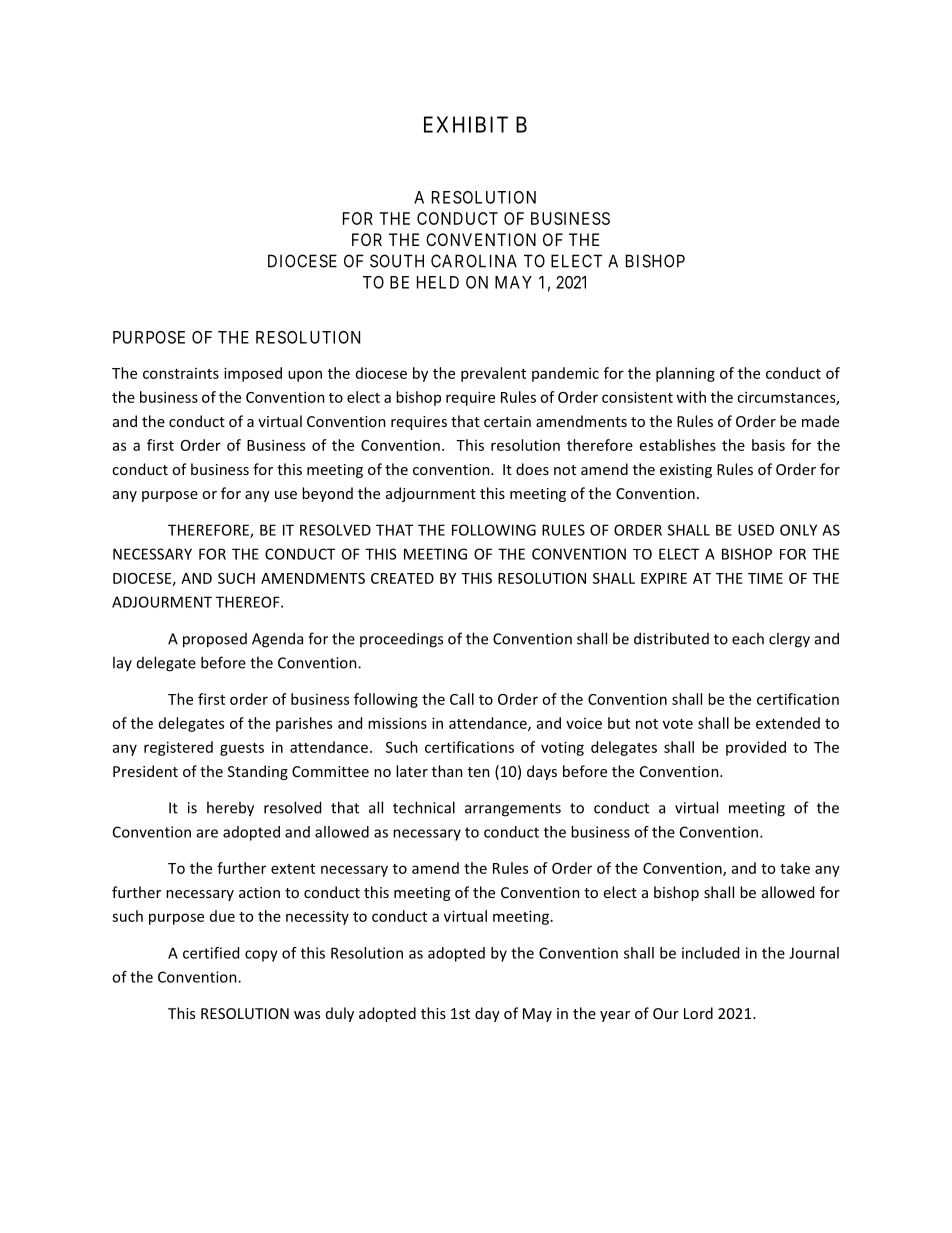 This document has height=1233, width=952. Describe the element at coordinates (211, 953) in the document. I see `certified` at that location.
